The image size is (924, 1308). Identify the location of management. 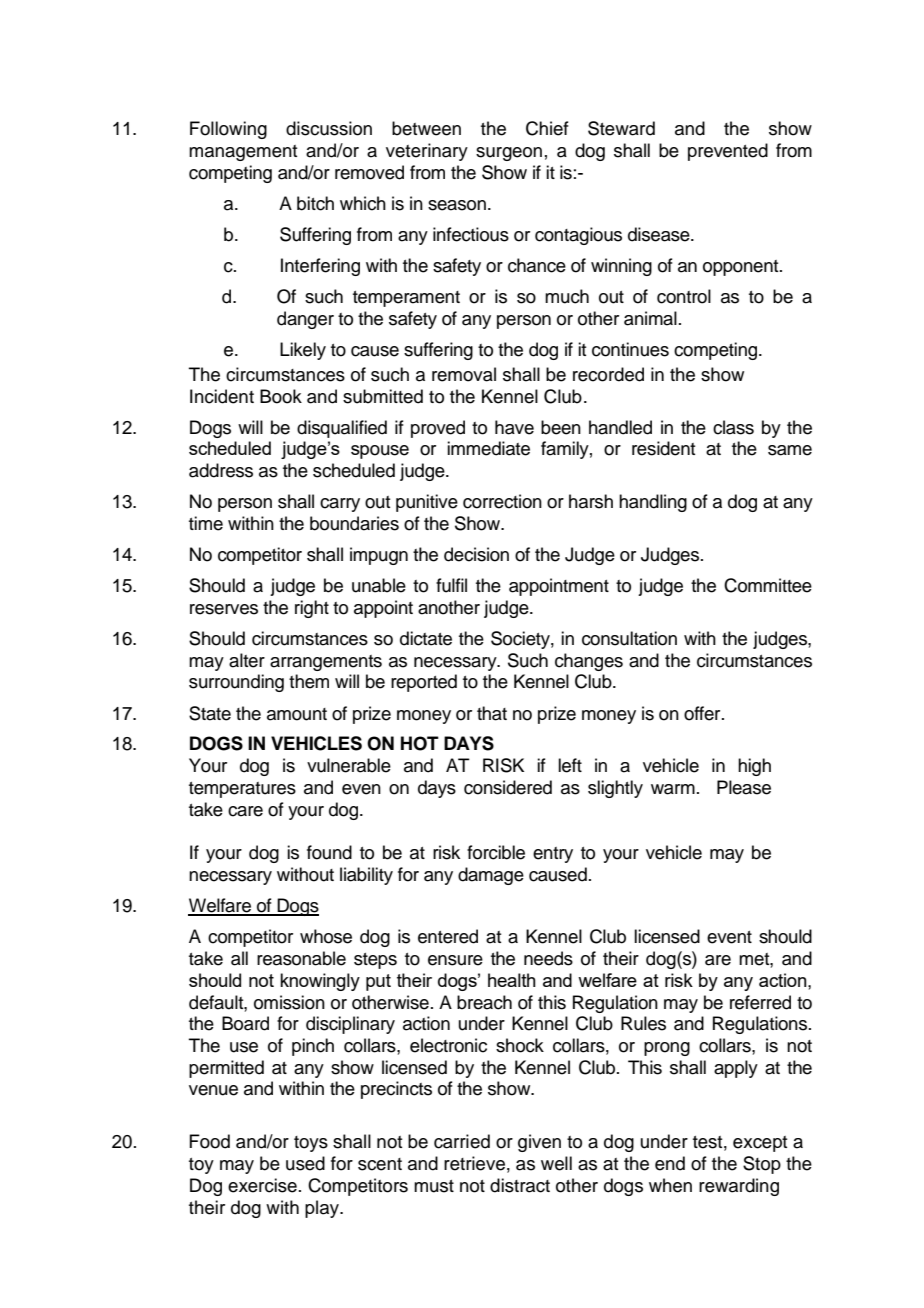
(243, 153).
